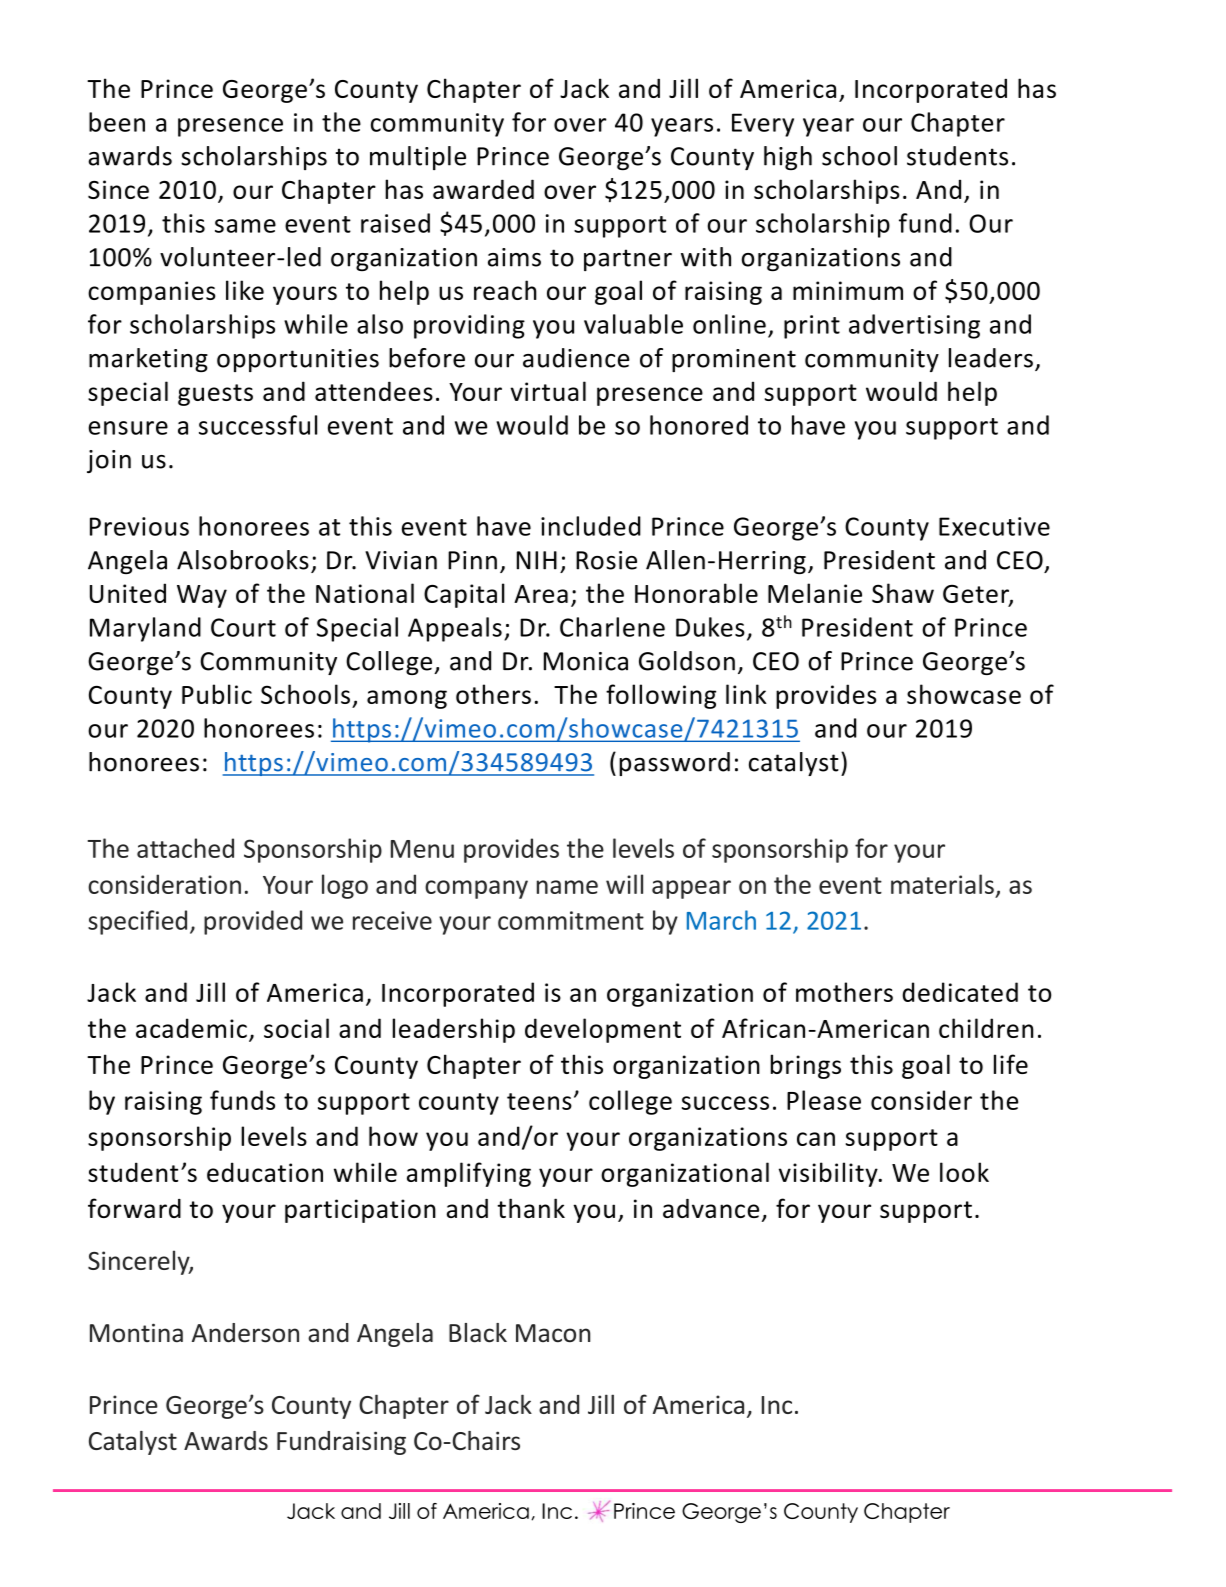  I want to click on guests, so click(215, 395).
